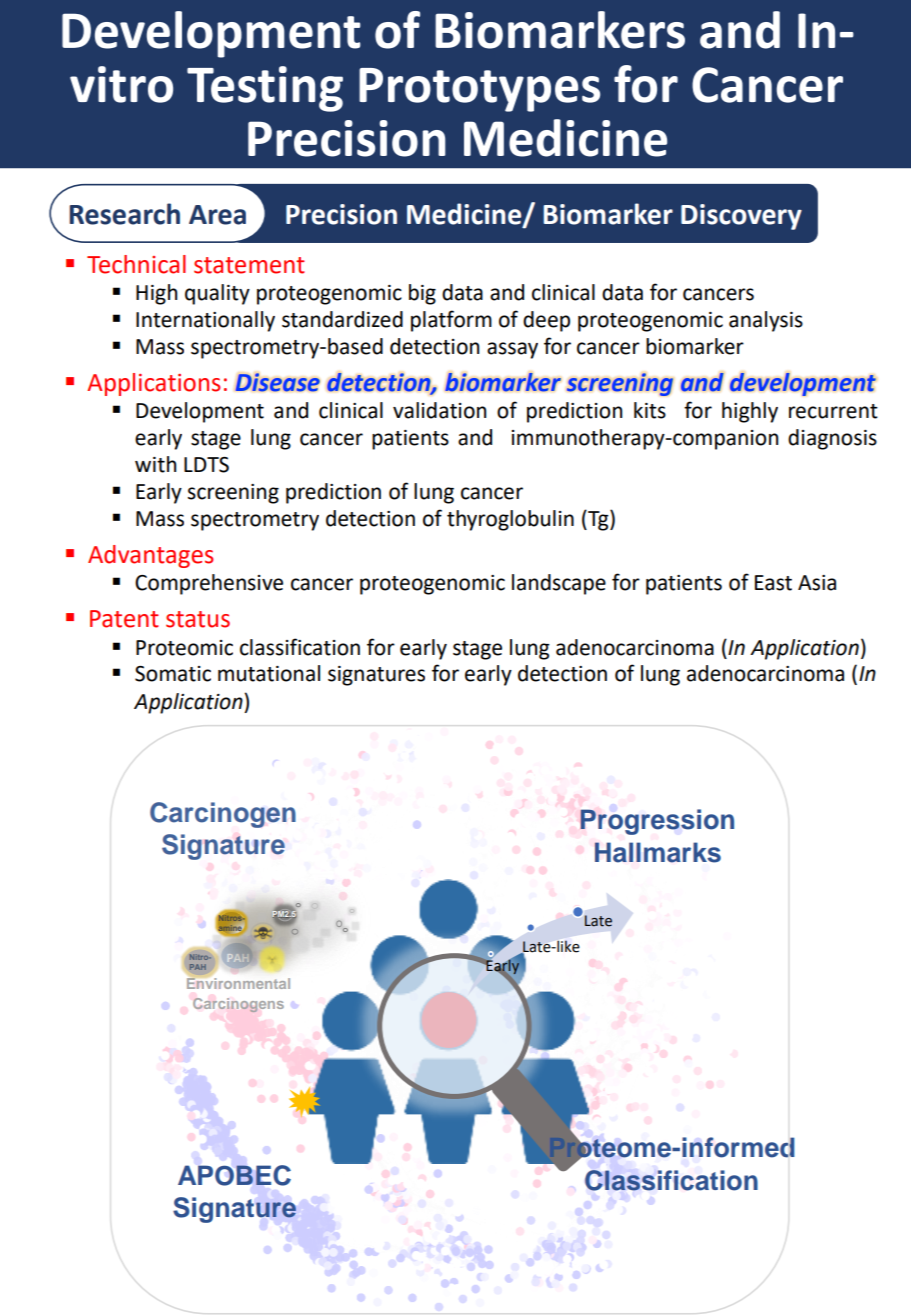 This screenshot has height=1316, width=911. I want to click on Area, so click(217, 215).
